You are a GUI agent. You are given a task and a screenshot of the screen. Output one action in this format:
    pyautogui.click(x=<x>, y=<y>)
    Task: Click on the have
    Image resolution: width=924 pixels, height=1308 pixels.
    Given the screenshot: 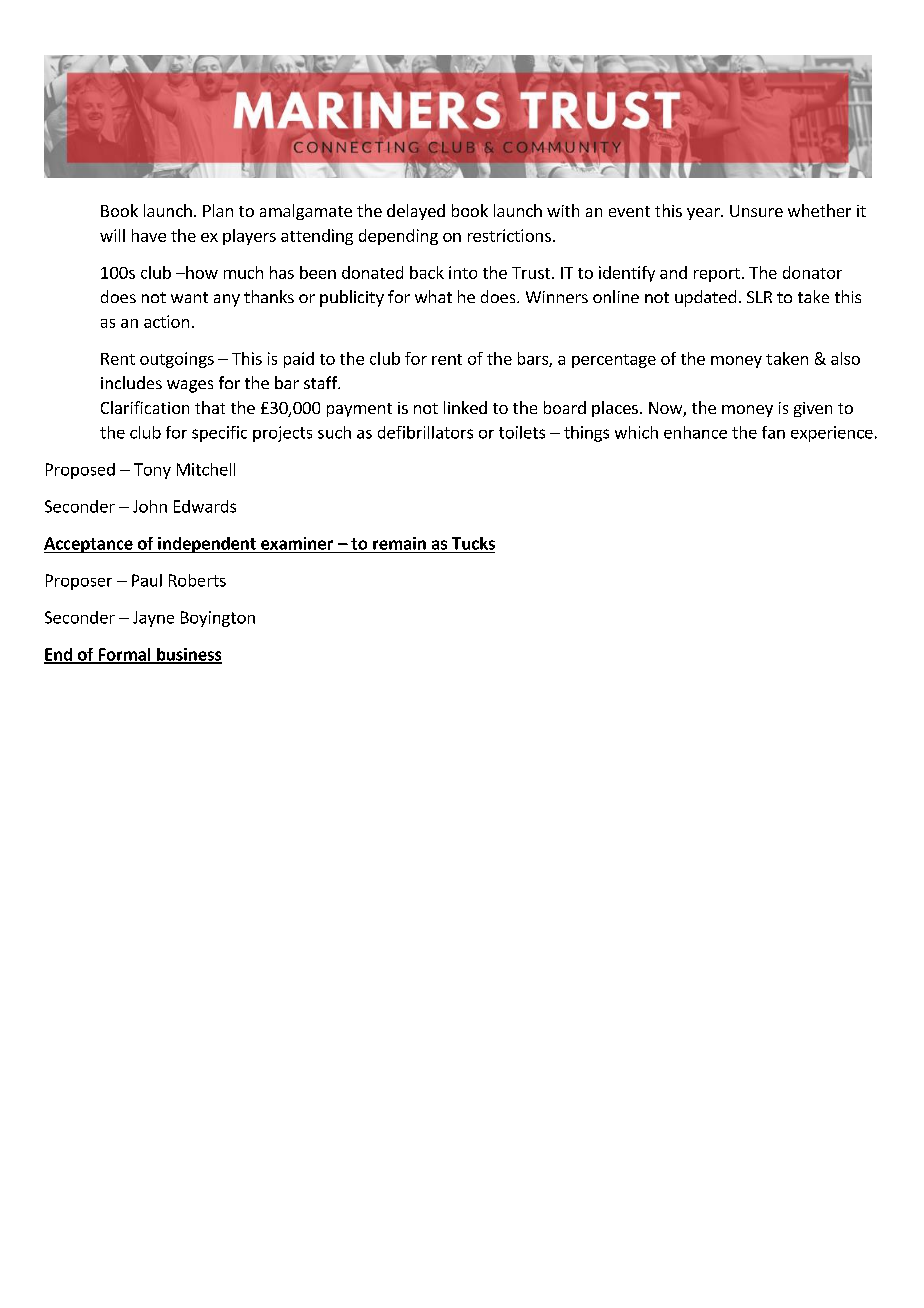 What is the action you would take?
    pyautogui.click(x=149, y=235)
